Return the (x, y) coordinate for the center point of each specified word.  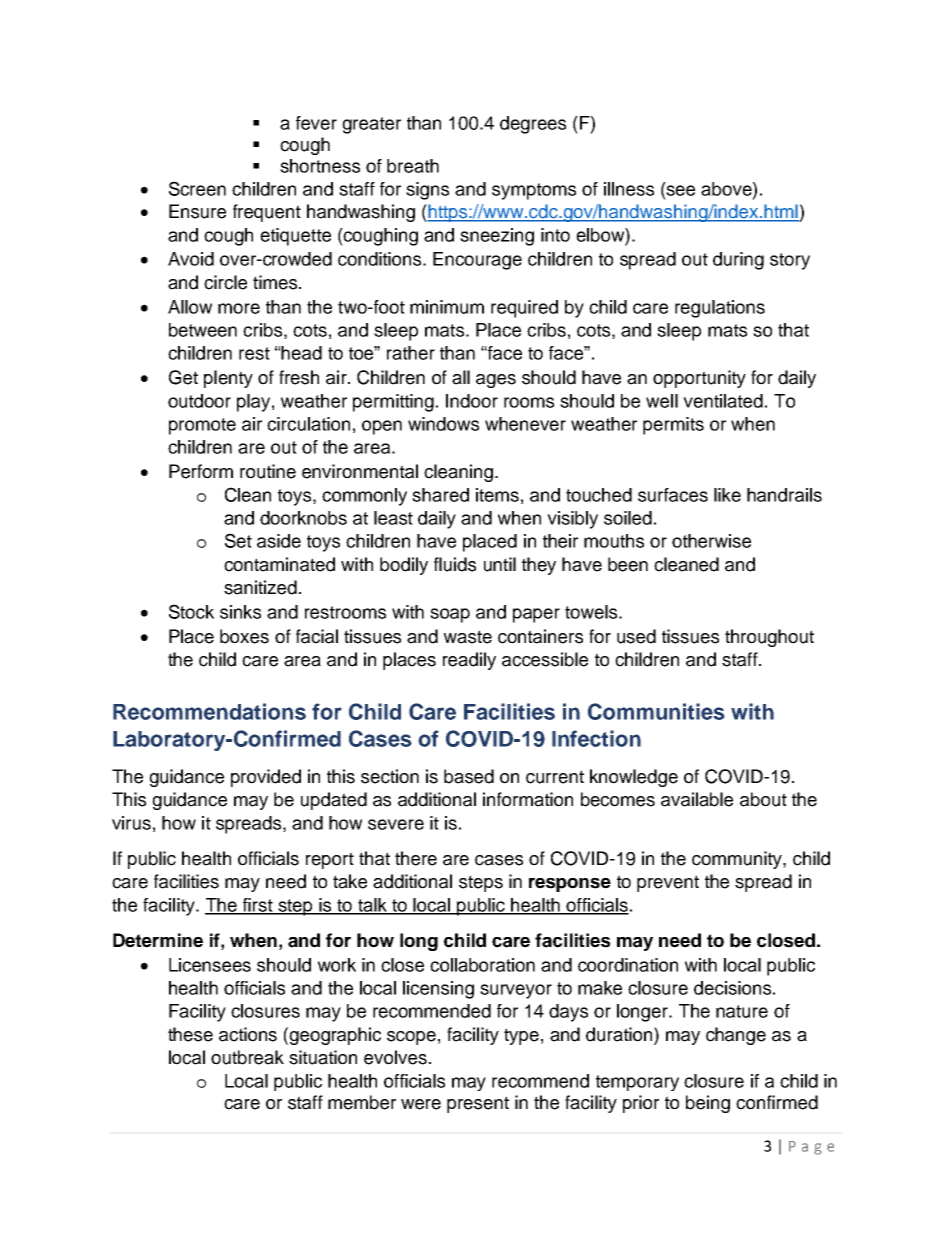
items (497, 495)
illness (629, 189)
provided (266, 778)
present (478, 1104)
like (727, 495)
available (697, 799)
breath (413, 166)
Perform (201, 471)
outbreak (247, 1057)
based (469, 776)
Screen (197, 188)
